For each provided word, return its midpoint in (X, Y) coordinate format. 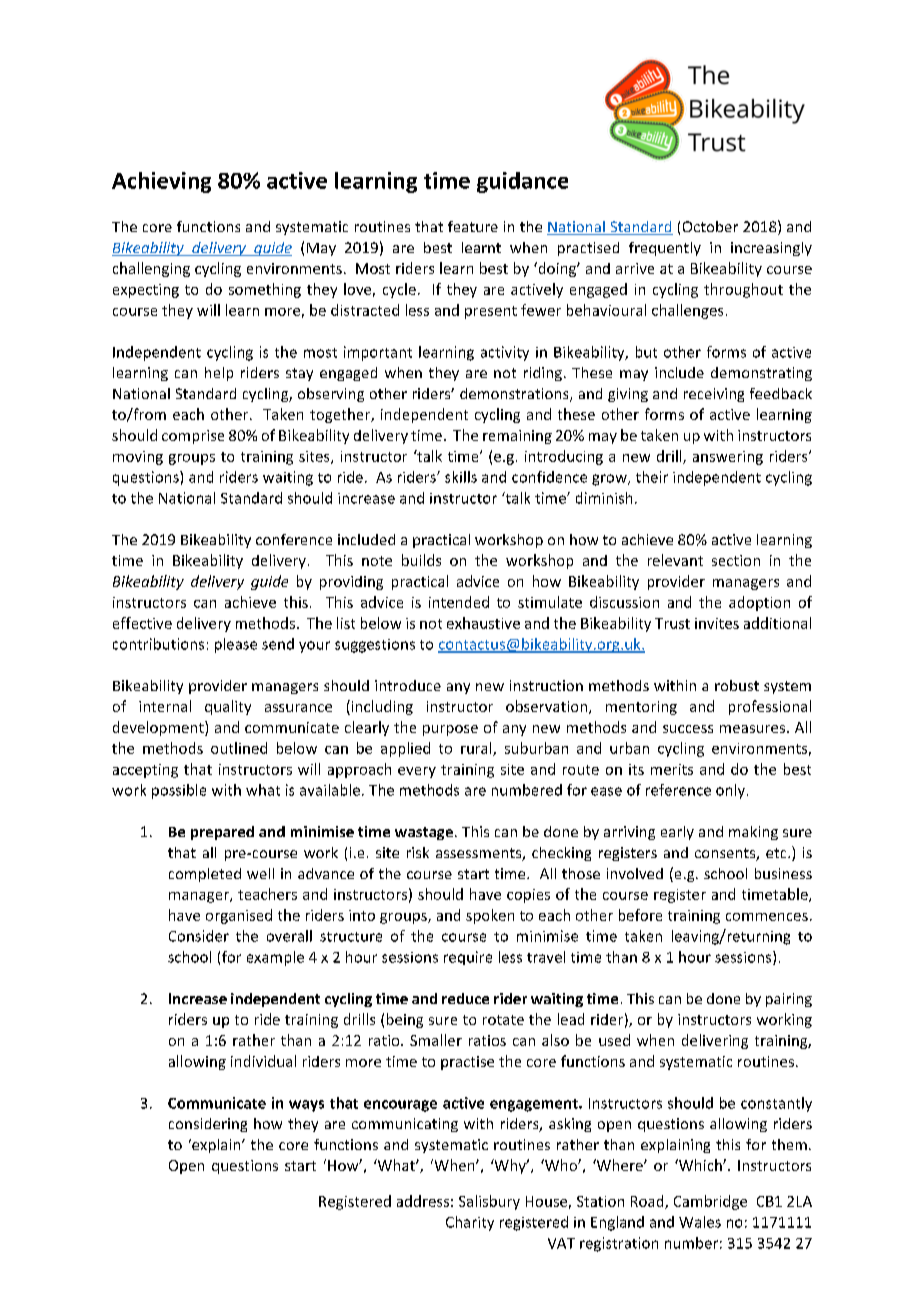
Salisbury (489, 1202)
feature (473, 226)
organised (239, 916)
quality (228, 707)
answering (728, 458)
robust (737, 685)
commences (767, 917)
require (468, 958)
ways (306, 1106)
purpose (450, 730)
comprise (193, 437)
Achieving (161, 182)
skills (461, 477)
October (710, 226)
